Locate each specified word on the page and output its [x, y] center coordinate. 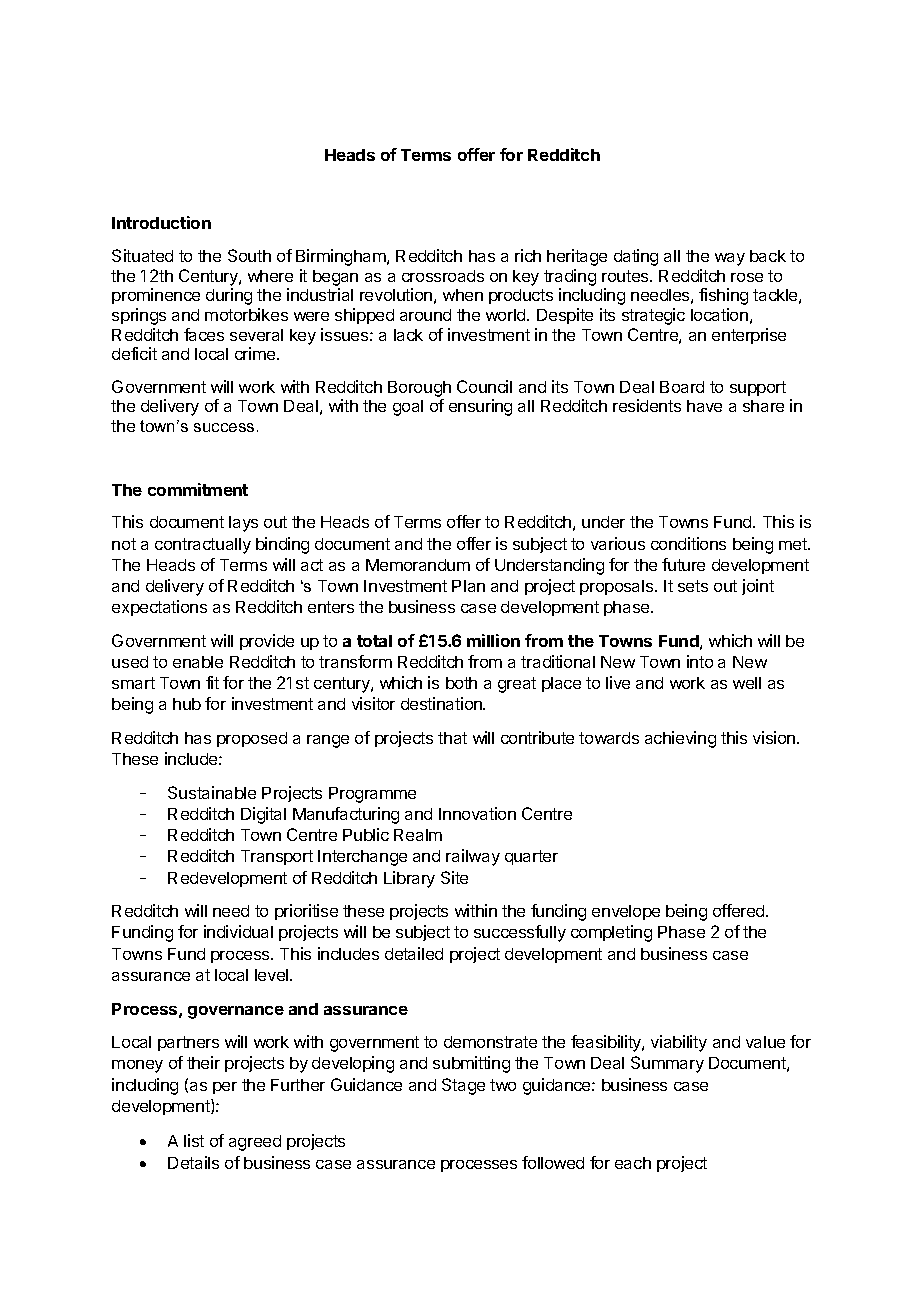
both [461, 683]
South [249, 255]
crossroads [443, 276]
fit [212, 682]
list [194, 1140]
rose [747, 277]
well [747, 683]
